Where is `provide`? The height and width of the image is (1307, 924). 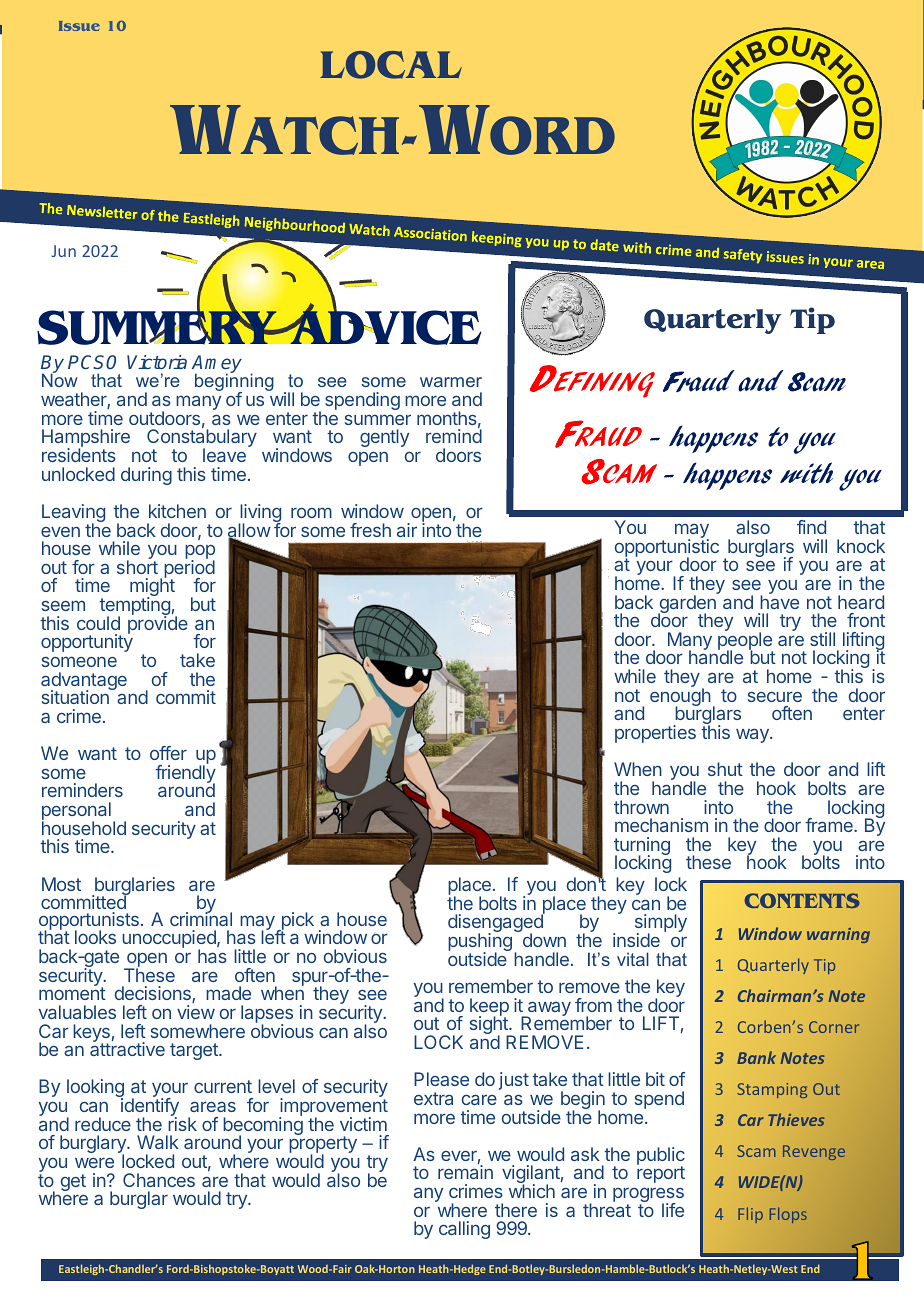
provide is located at coordinates (158, 624).
